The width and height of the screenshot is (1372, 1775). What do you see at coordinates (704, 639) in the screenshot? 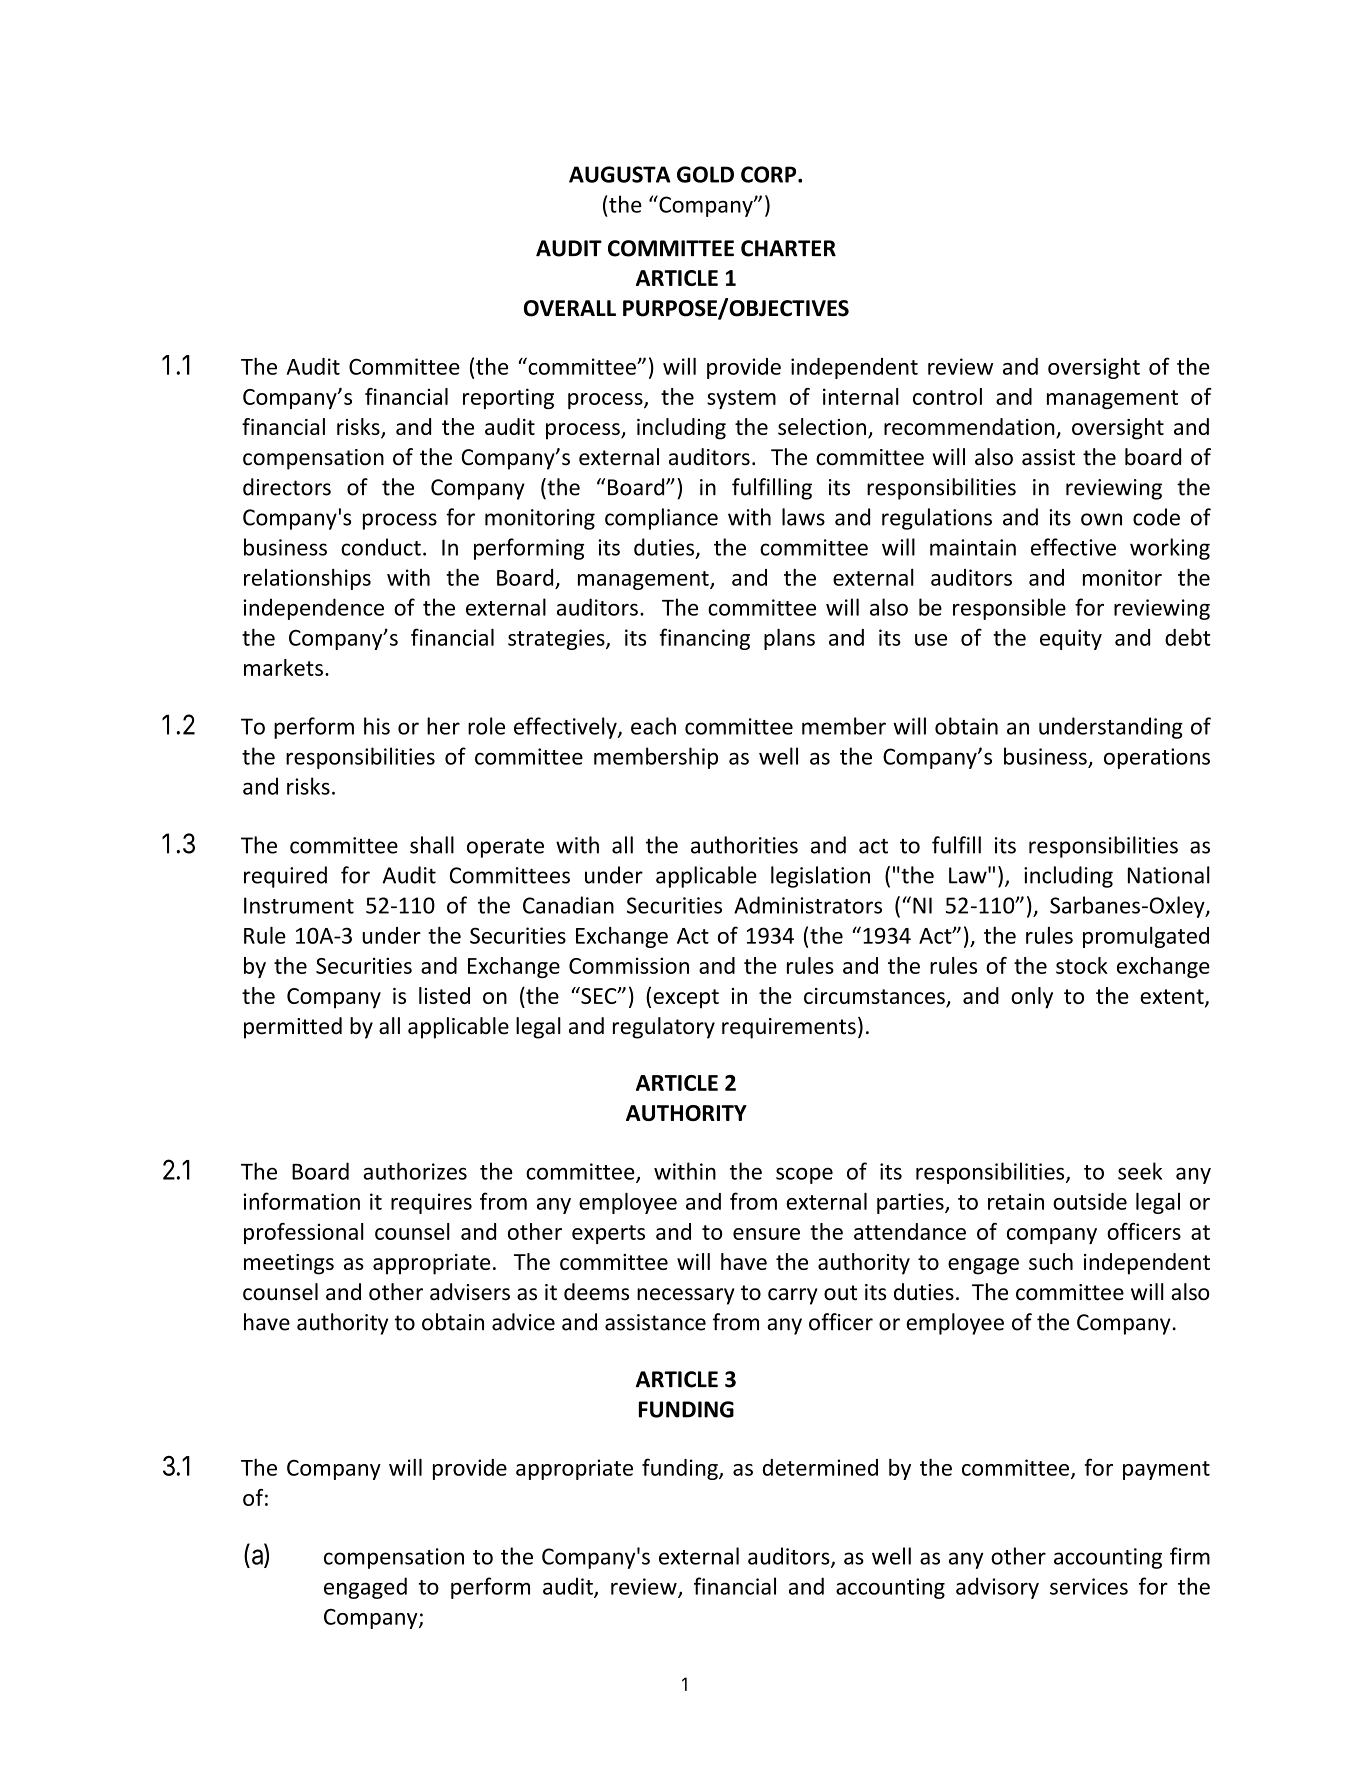
I see `financing` at bounding box center [704, 639].
